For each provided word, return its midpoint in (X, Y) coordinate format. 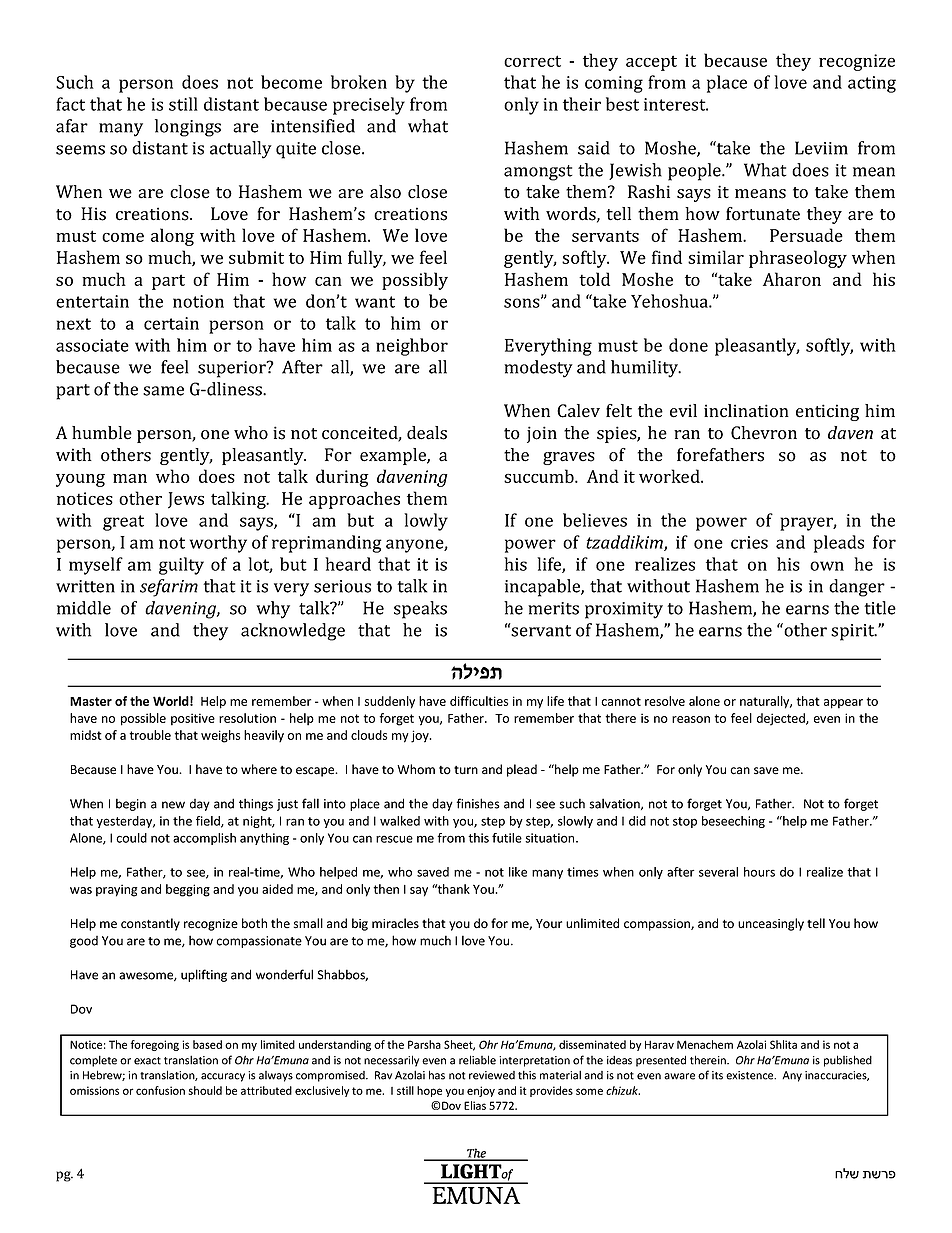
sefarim (169, 588)
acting (872, 84)
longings (188, 128)
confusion (160, 1090)
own (827, 566)
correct (532, 61)
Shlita (783, 1044)
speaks (420, 610)
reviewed (492, 1075)
